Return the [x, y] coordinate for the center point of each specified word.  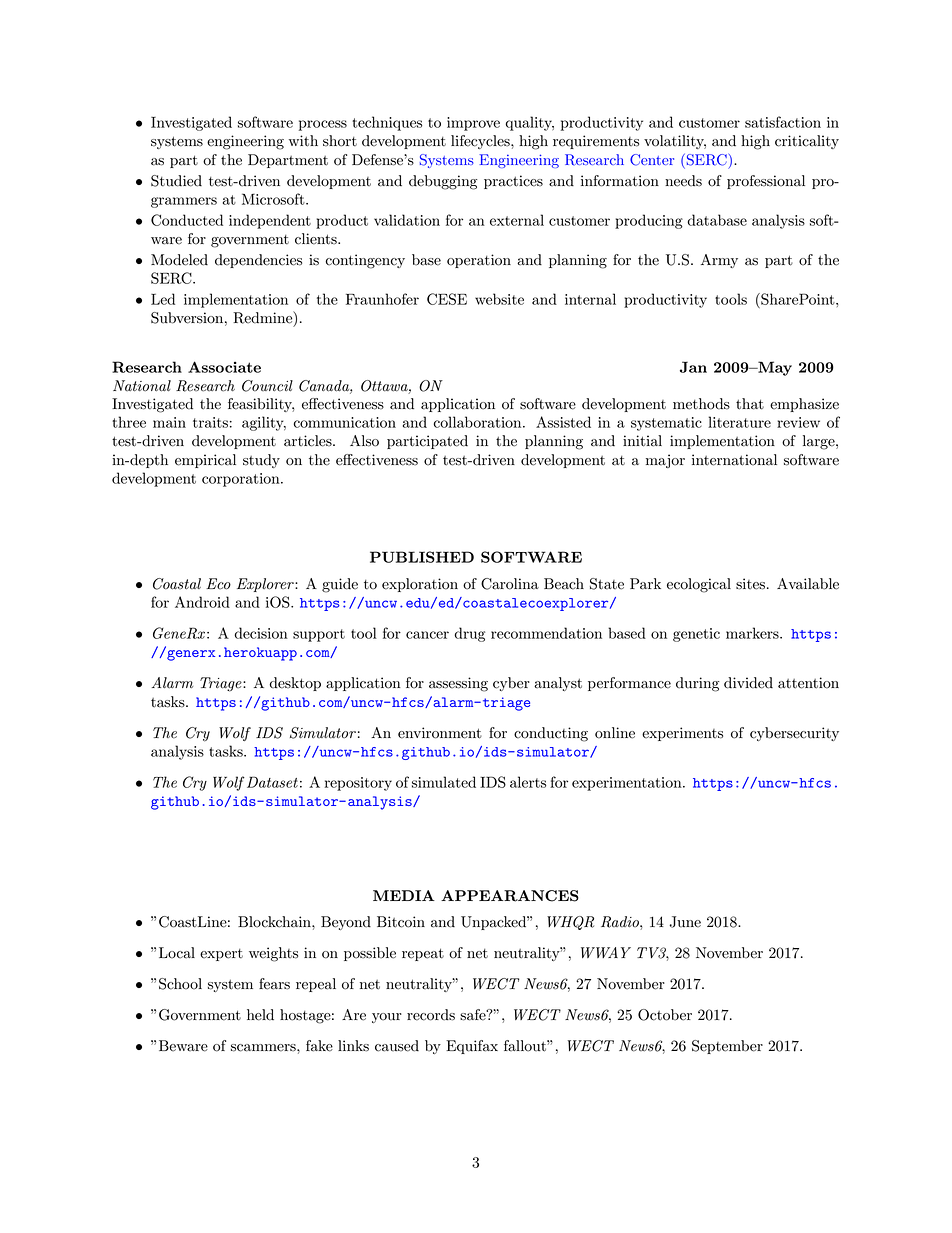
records [431, 1015]
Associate [224, 367]
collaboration [479, 422]
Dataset [271, 782]
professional [766, 182]
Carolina [510, 584]
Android [202, 602]
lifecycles [481, 142]
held [260, 1015]
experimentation [628, 784]
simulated [444, 782]
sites [752, 584]
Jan [693, 367]
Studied [176, 181]
